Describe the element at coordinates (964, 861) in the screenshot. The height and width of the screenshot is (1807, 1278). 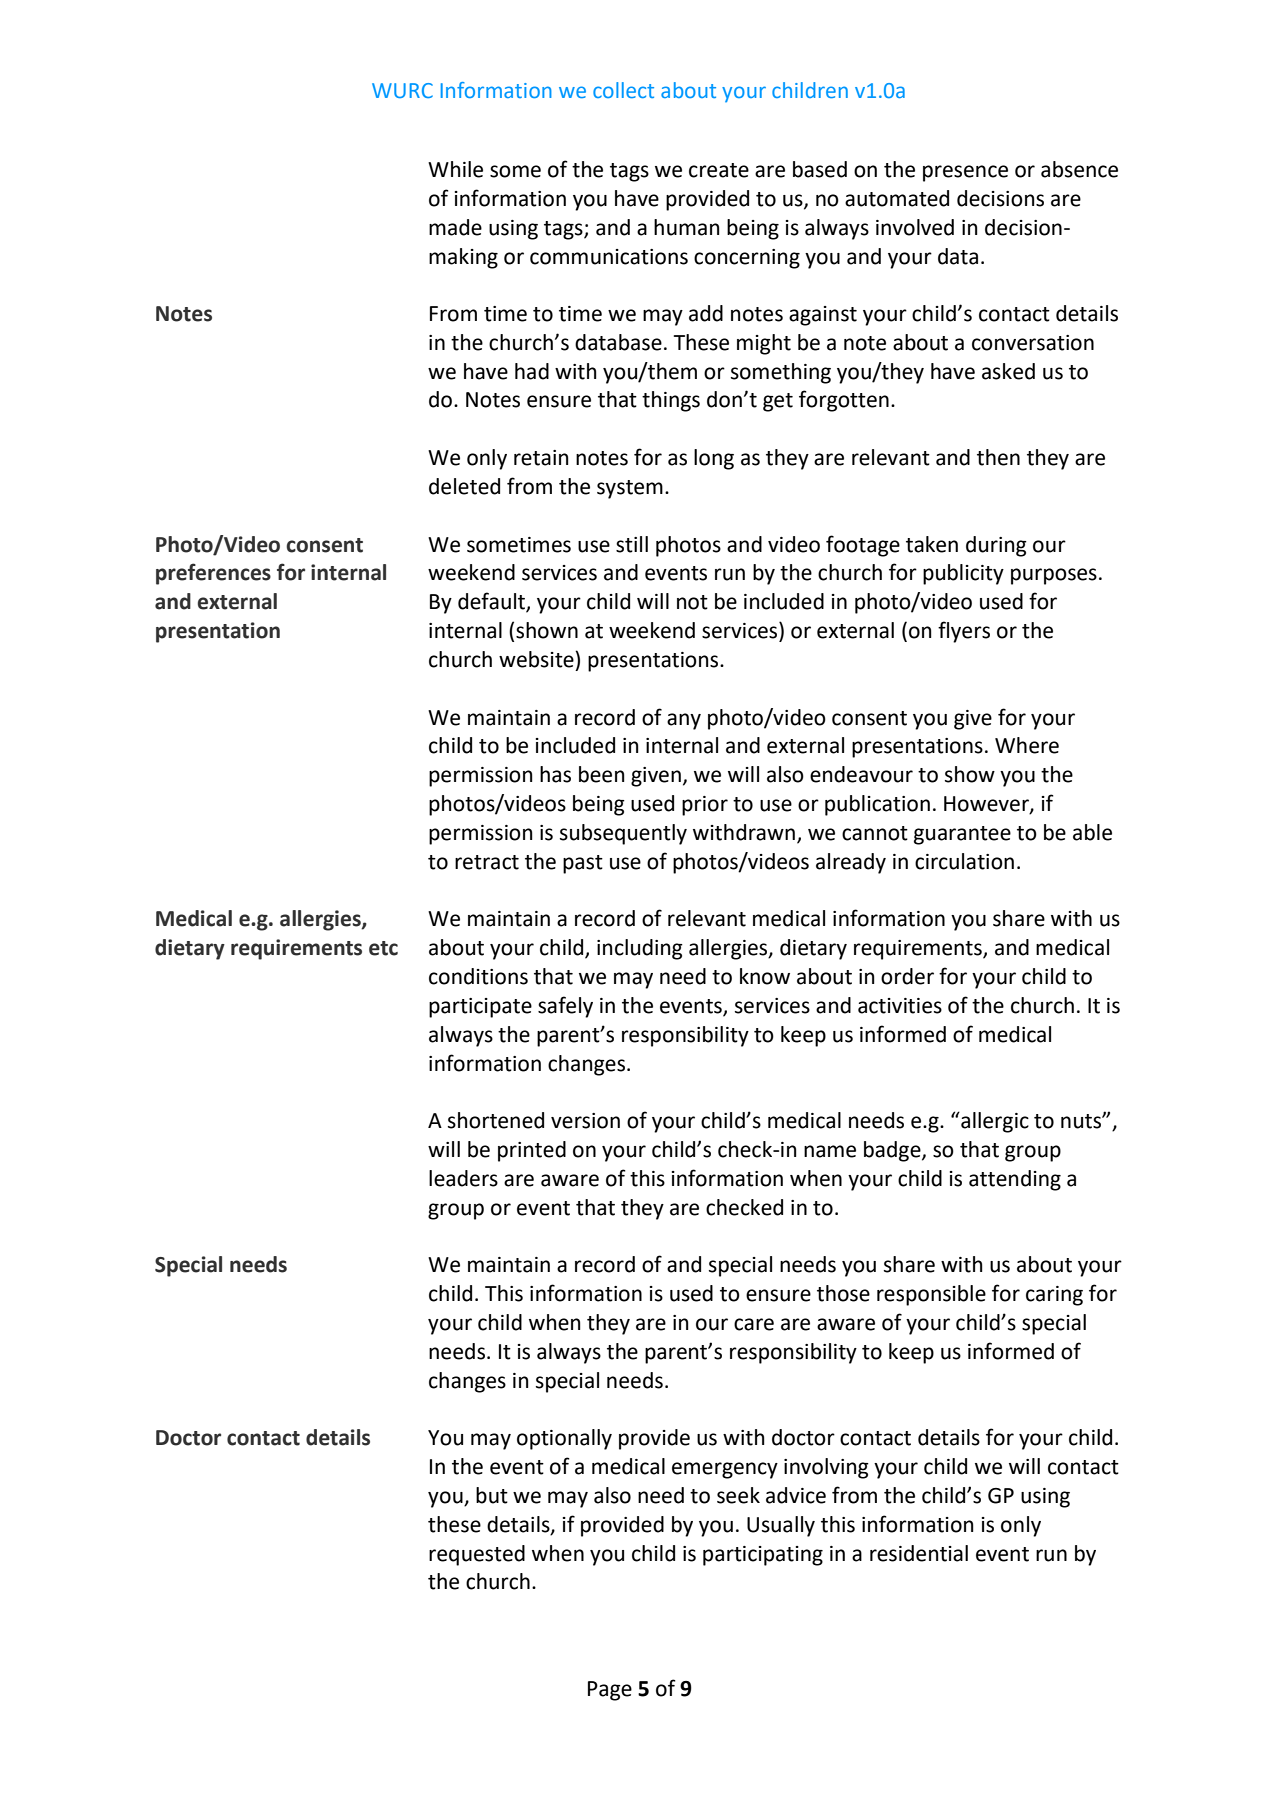
I see `circulation` at that location.
